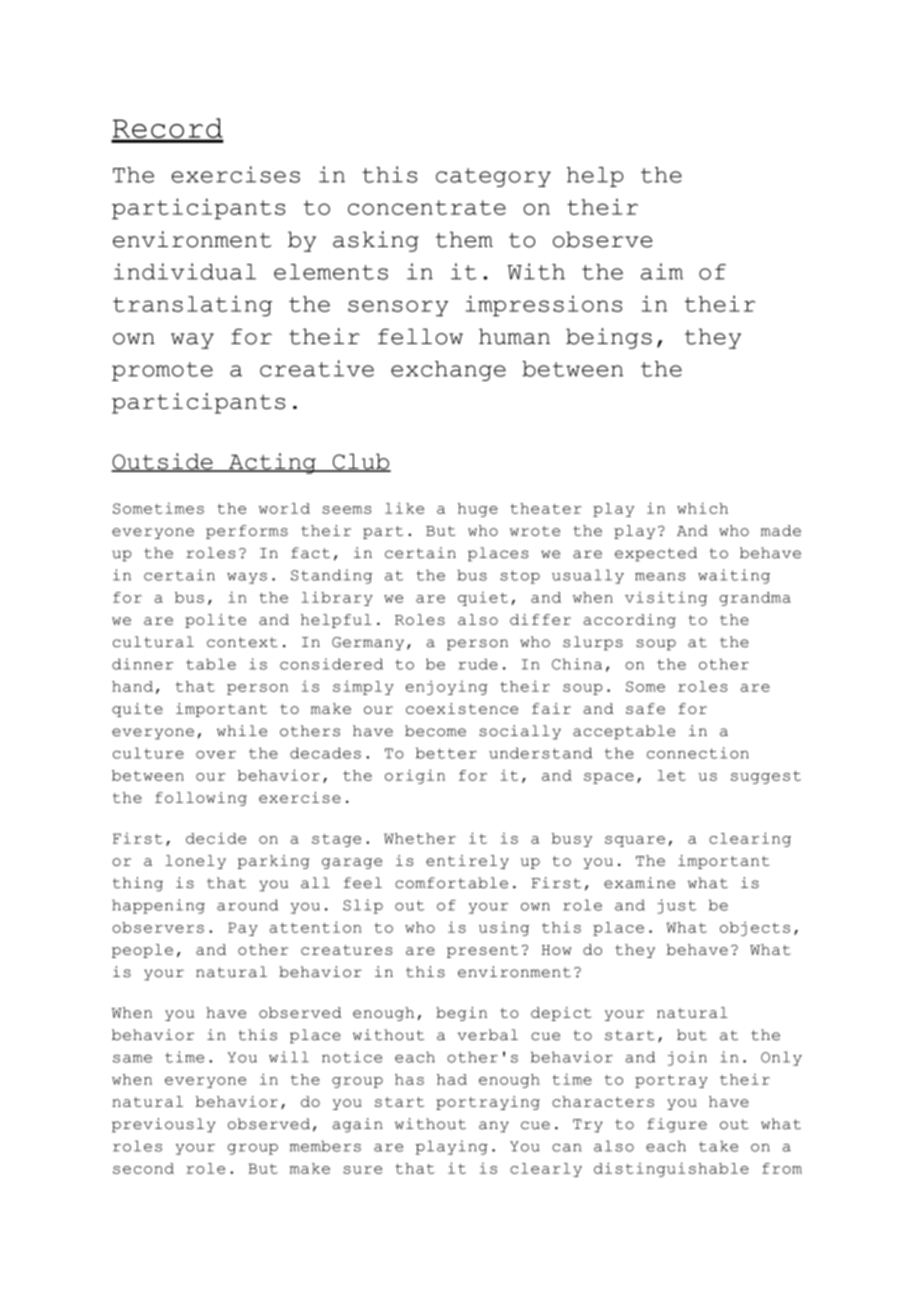  What do you see at coordinates (478, 510) in the screenshot?
I see `huge` at bounding box center [478, 510].
